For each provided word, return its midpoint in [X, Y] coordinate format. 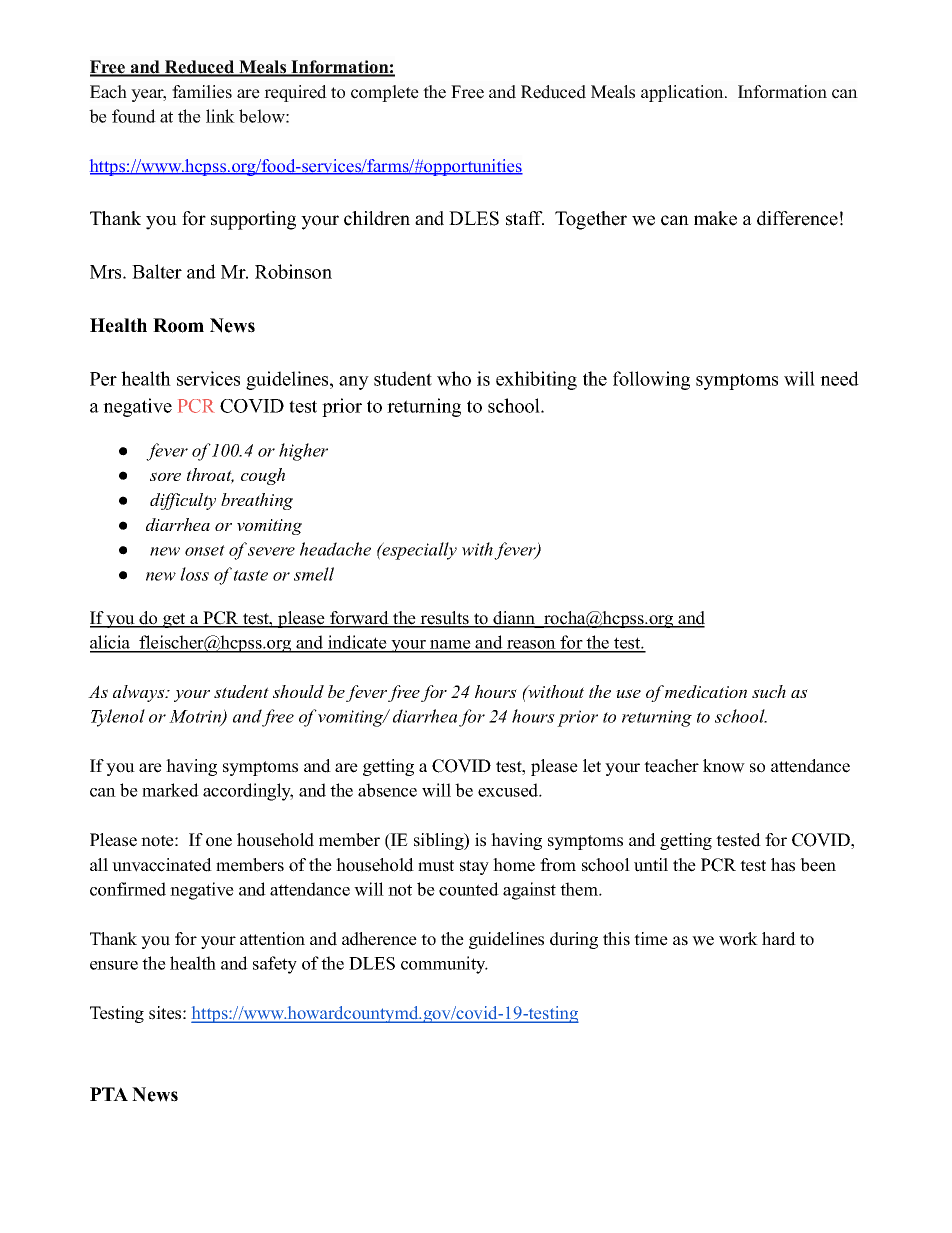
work [738, 939]
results [444, 619]
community [444, 965]
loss [194, 574]
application [683, 93]
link [220, 116]
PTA [109, 1094]
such [769, 691]
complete [385, 93]
